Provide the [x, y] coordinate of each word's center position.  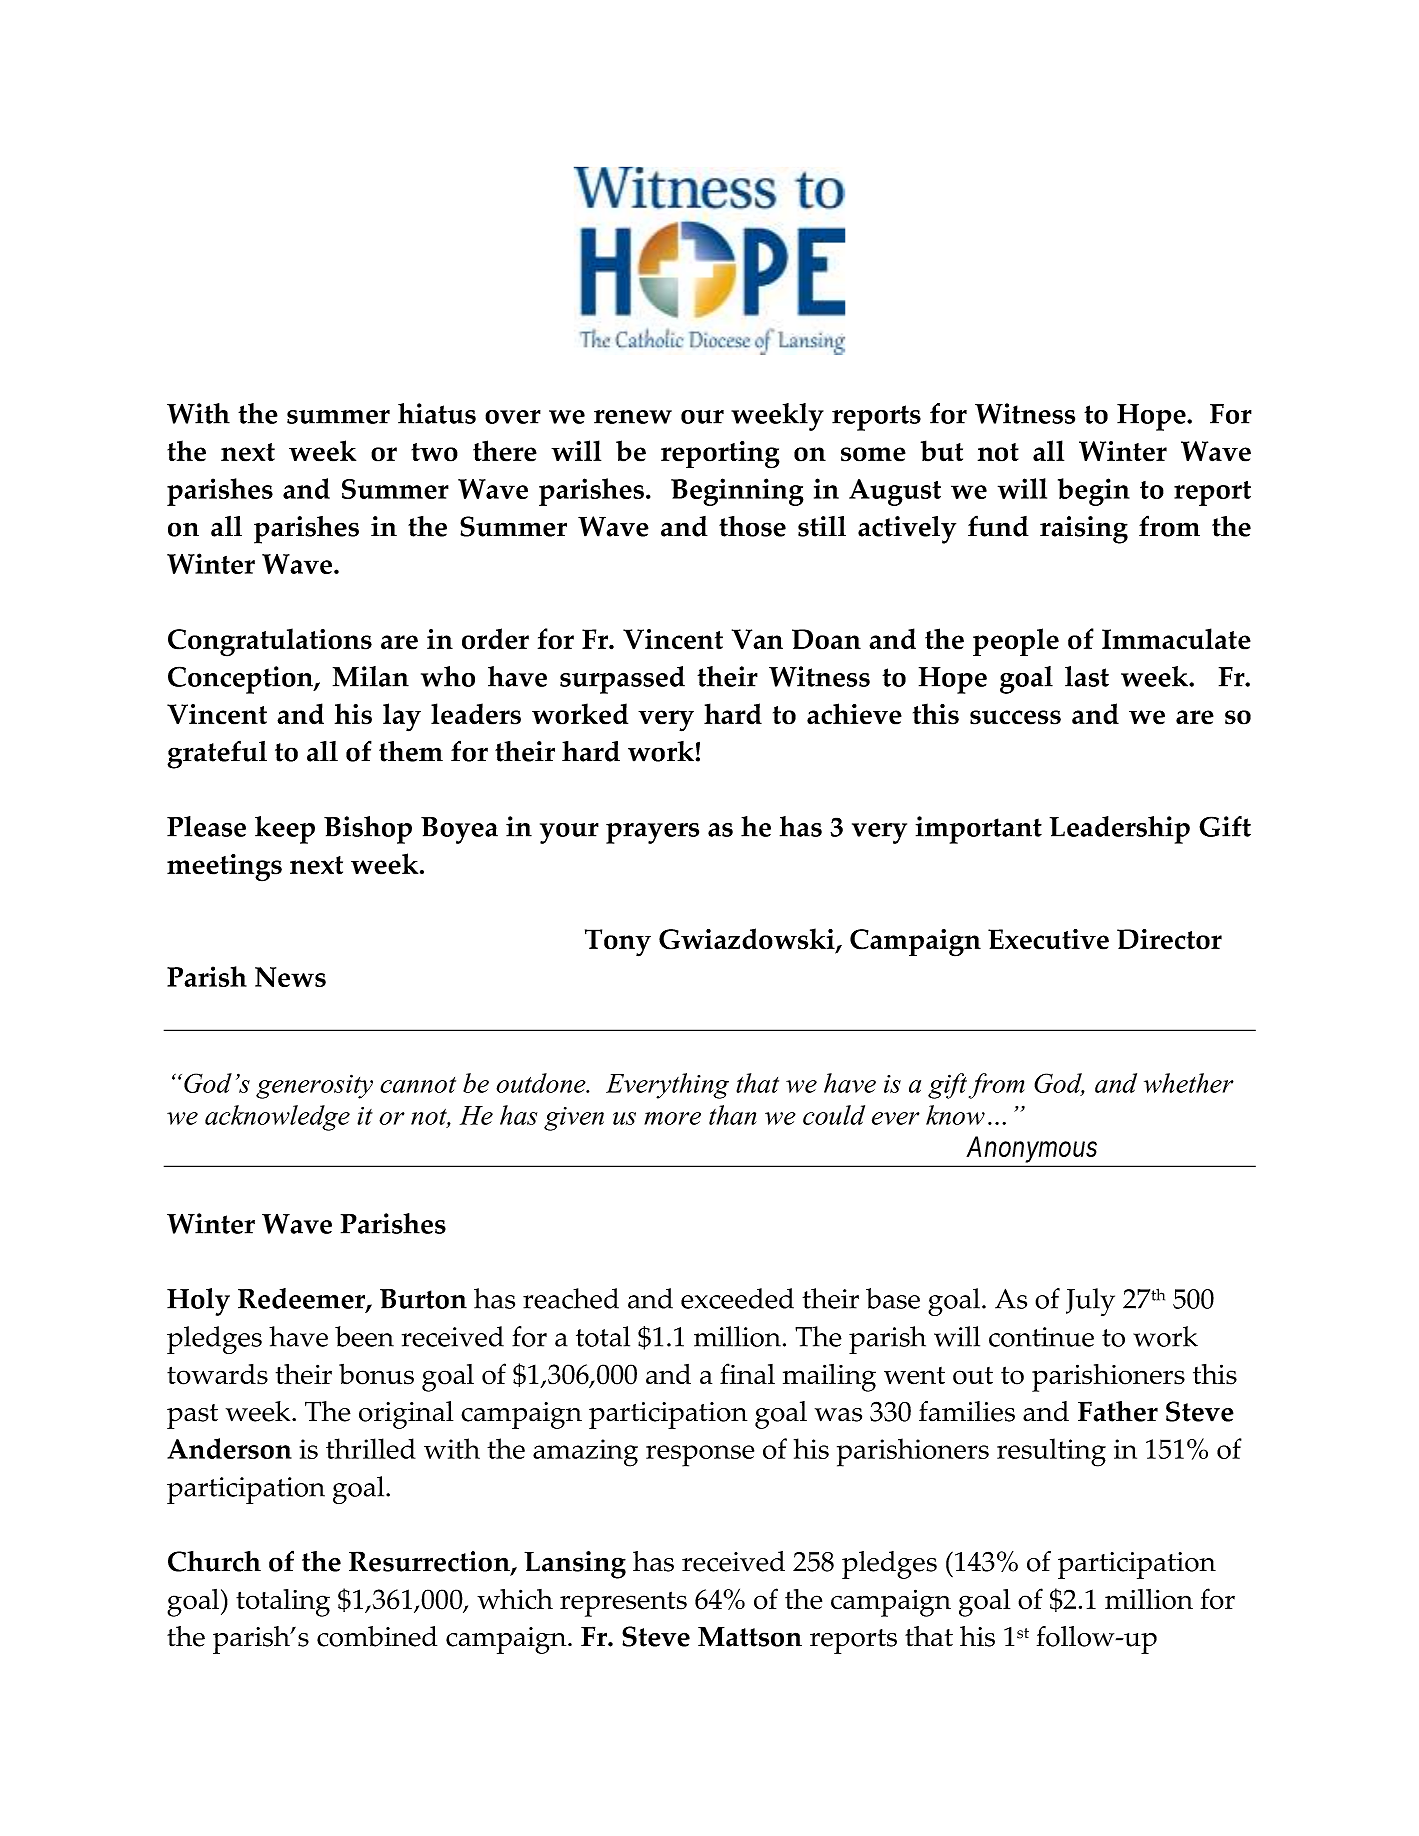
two [434, 452]
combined [377, 1636]
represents [623, 1604]
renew [633, 417]
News [290, 977]
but [942, 451]
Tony [618, 943]
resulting [1051, 1452]
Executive [1048, 939]
